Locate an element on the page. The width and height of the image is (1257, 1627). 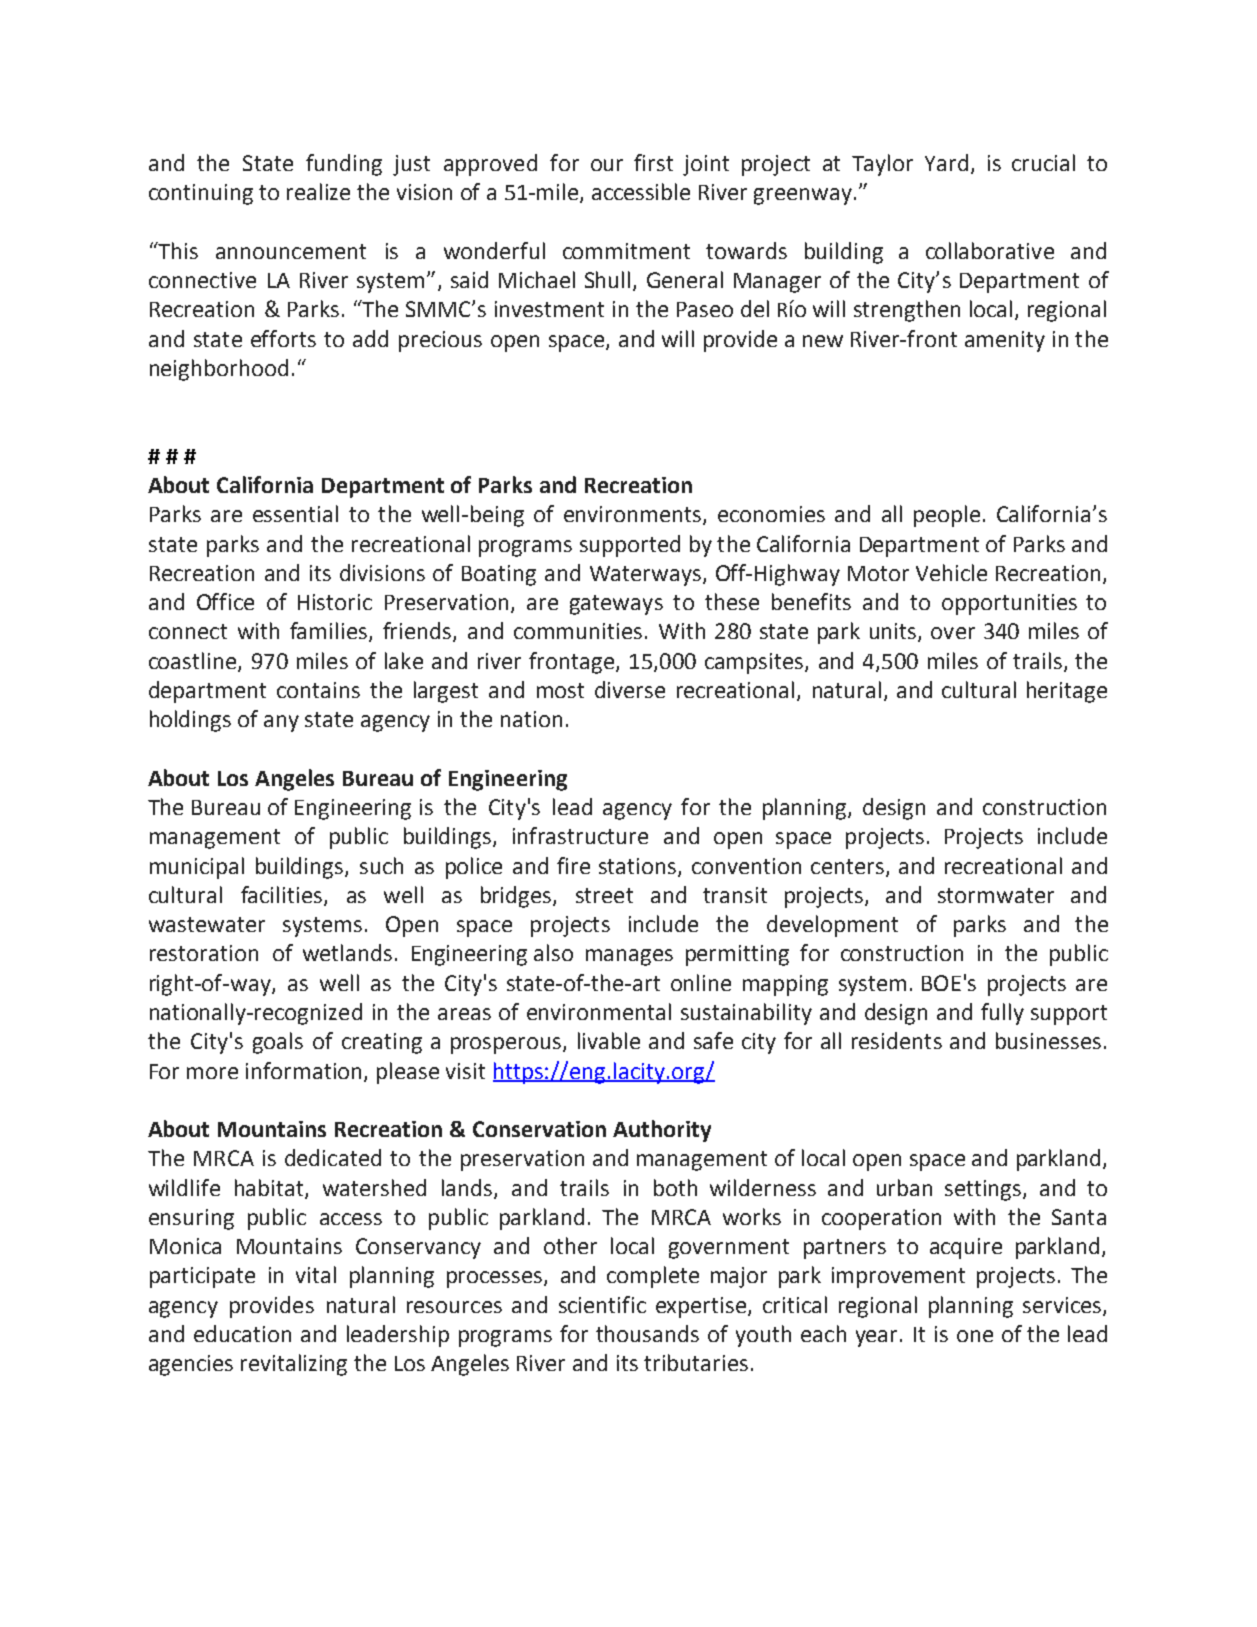
people is located at coordinates (947, 516).
